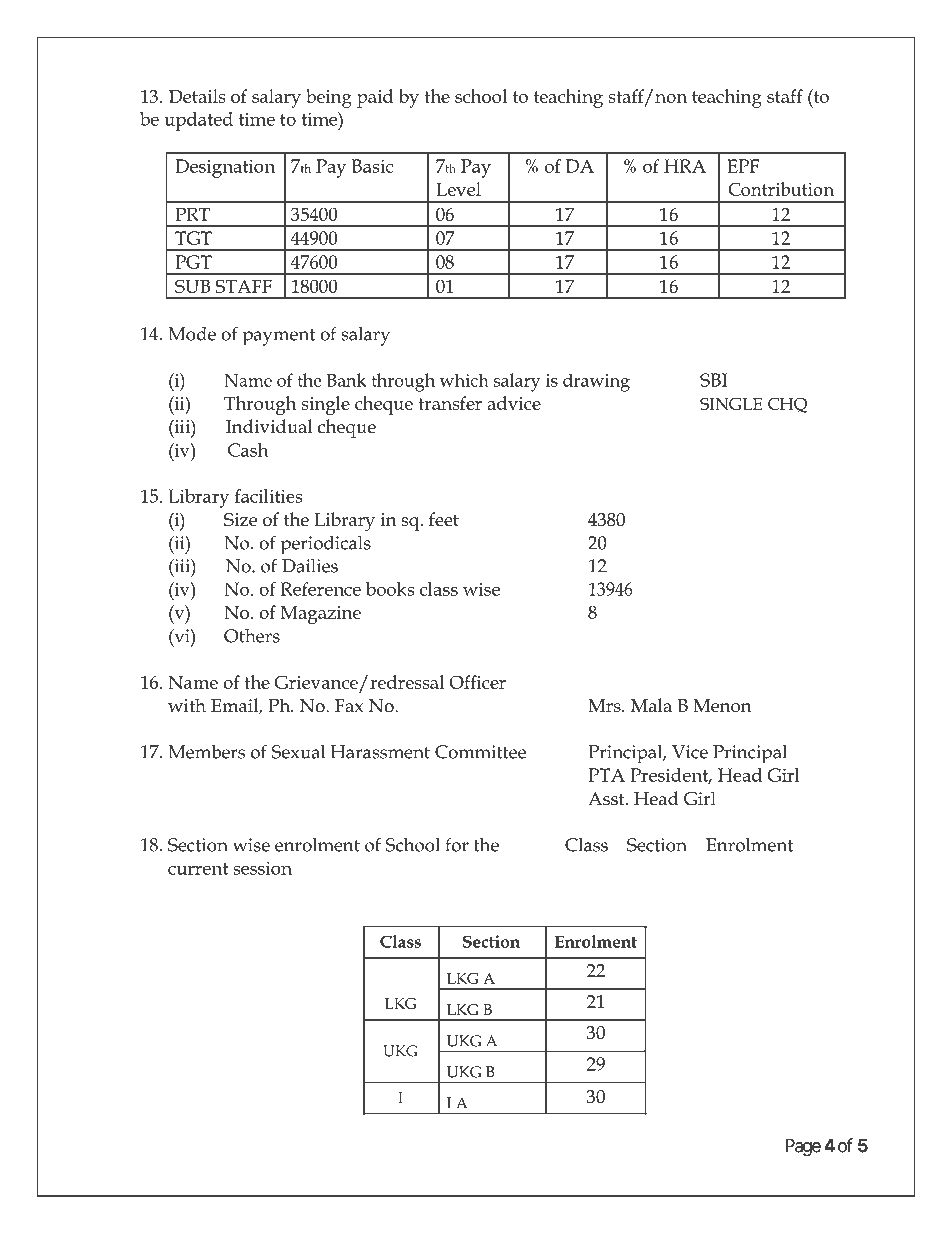 This screenshot has width=952, height=1233. What do you see at coordinates (198, 121) in the screenshot?
I see `updated` at bounding box center [198, 121].
